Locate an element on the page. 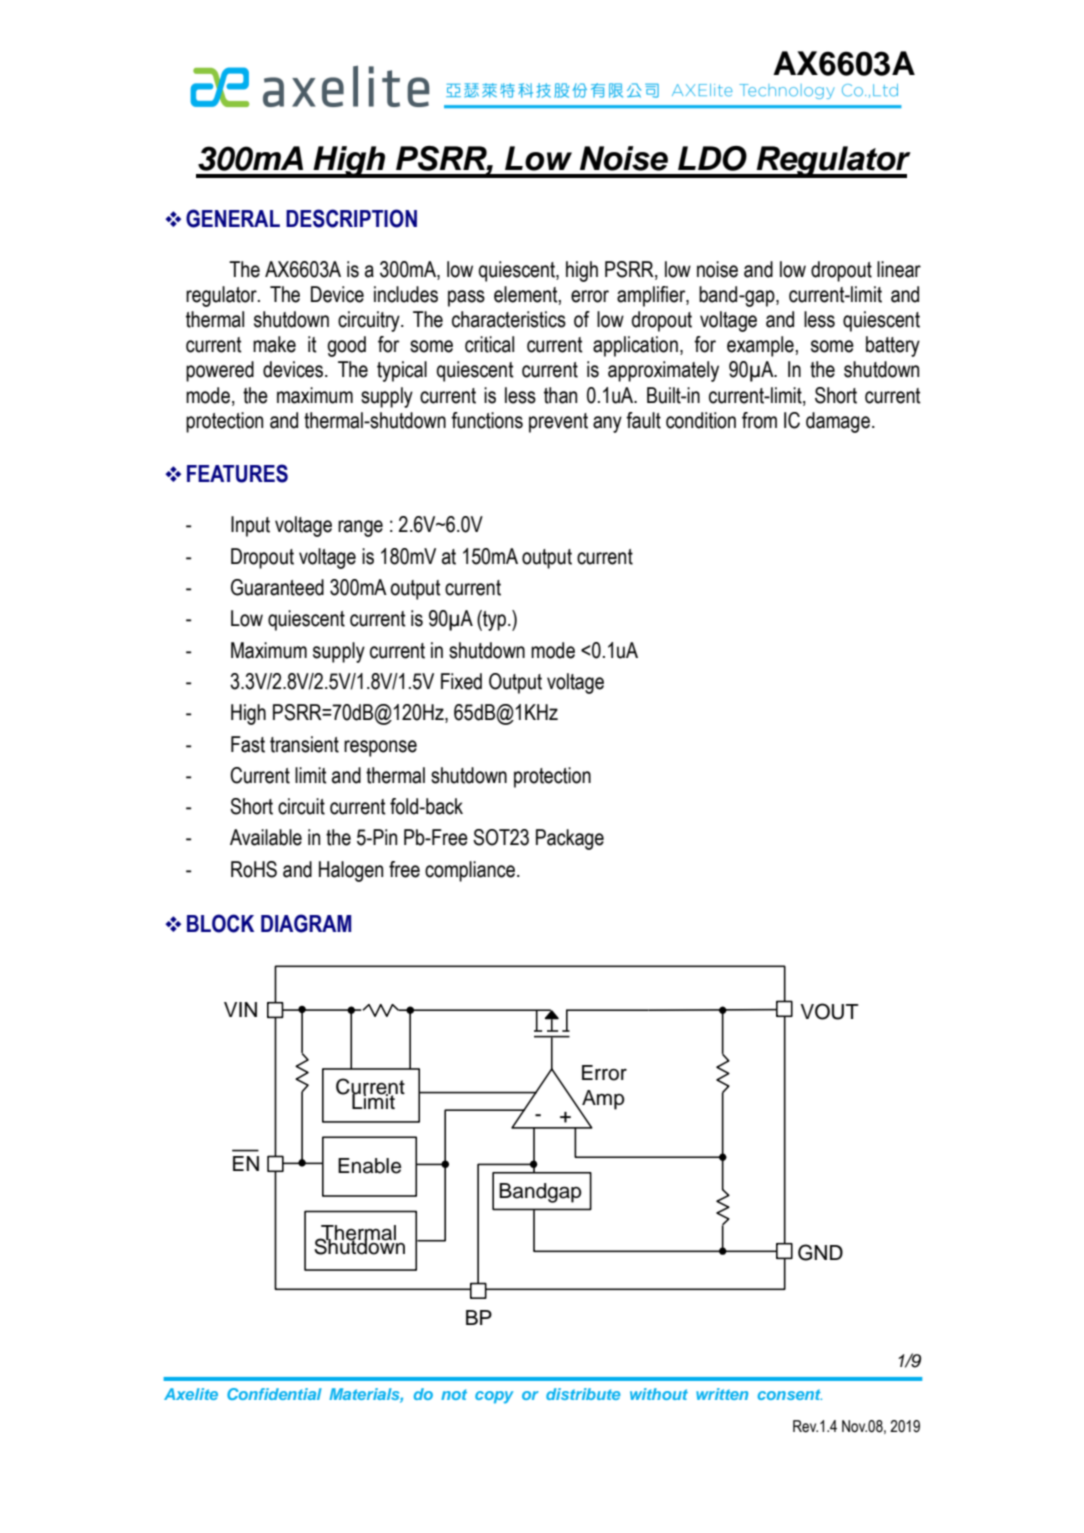 The image size is (1084, 1533). DESCRIPTION is located at coordinates (351, 218).
